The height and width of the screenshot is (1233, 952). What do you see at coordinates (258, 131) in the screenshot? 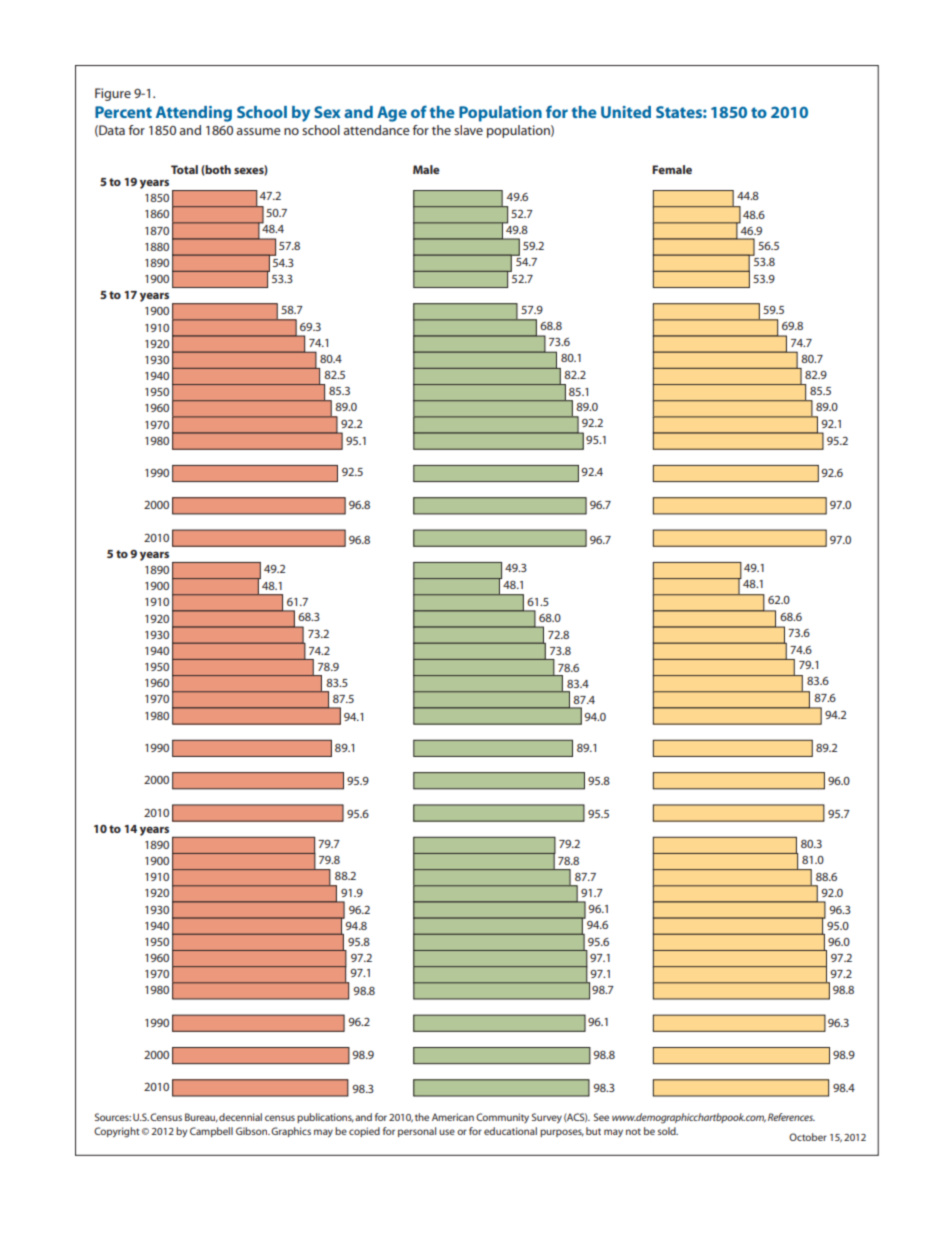
I see `assume` at bounding box center [258, 131].
